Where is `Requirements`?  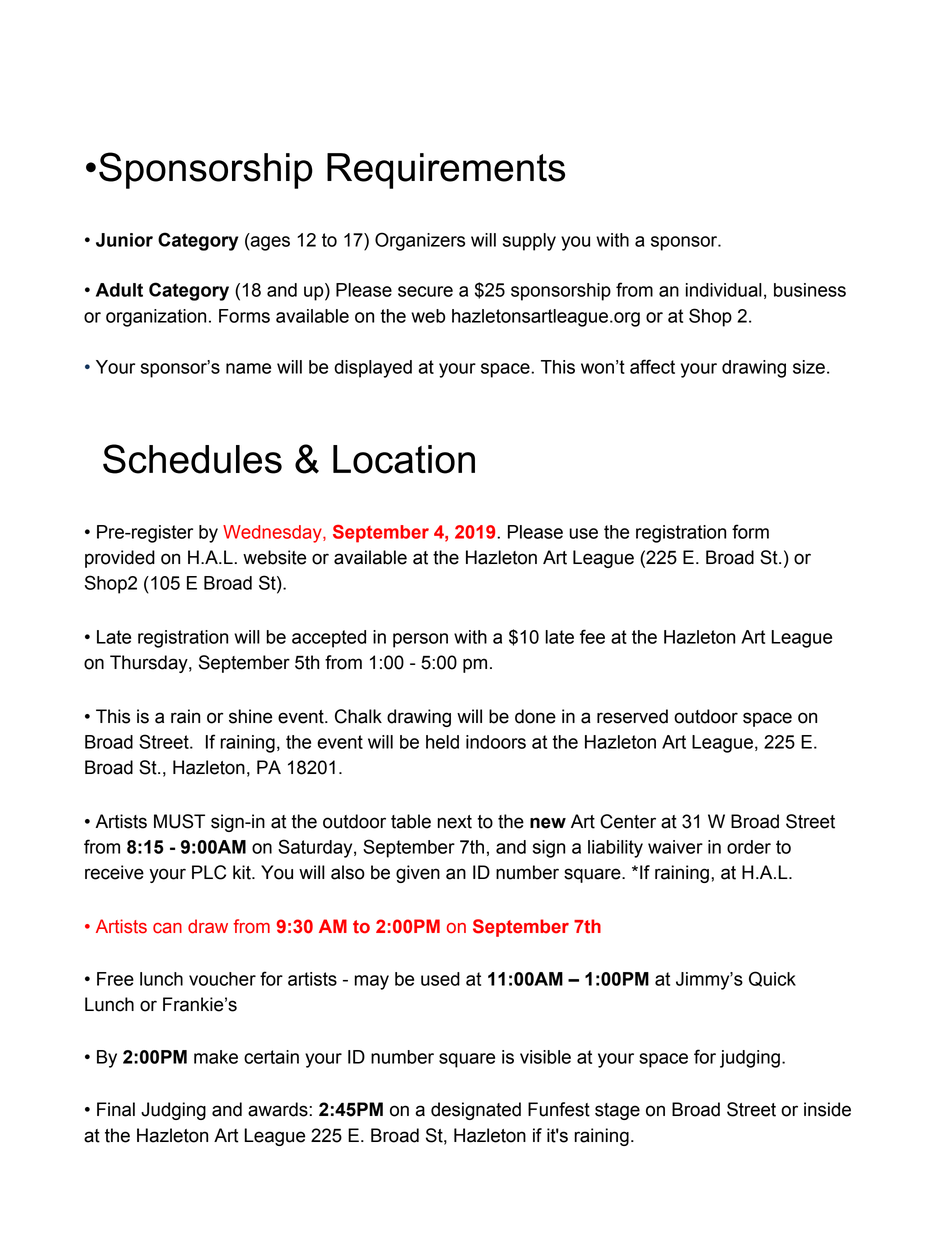 Requirements is located at coordinates (446, 171).
